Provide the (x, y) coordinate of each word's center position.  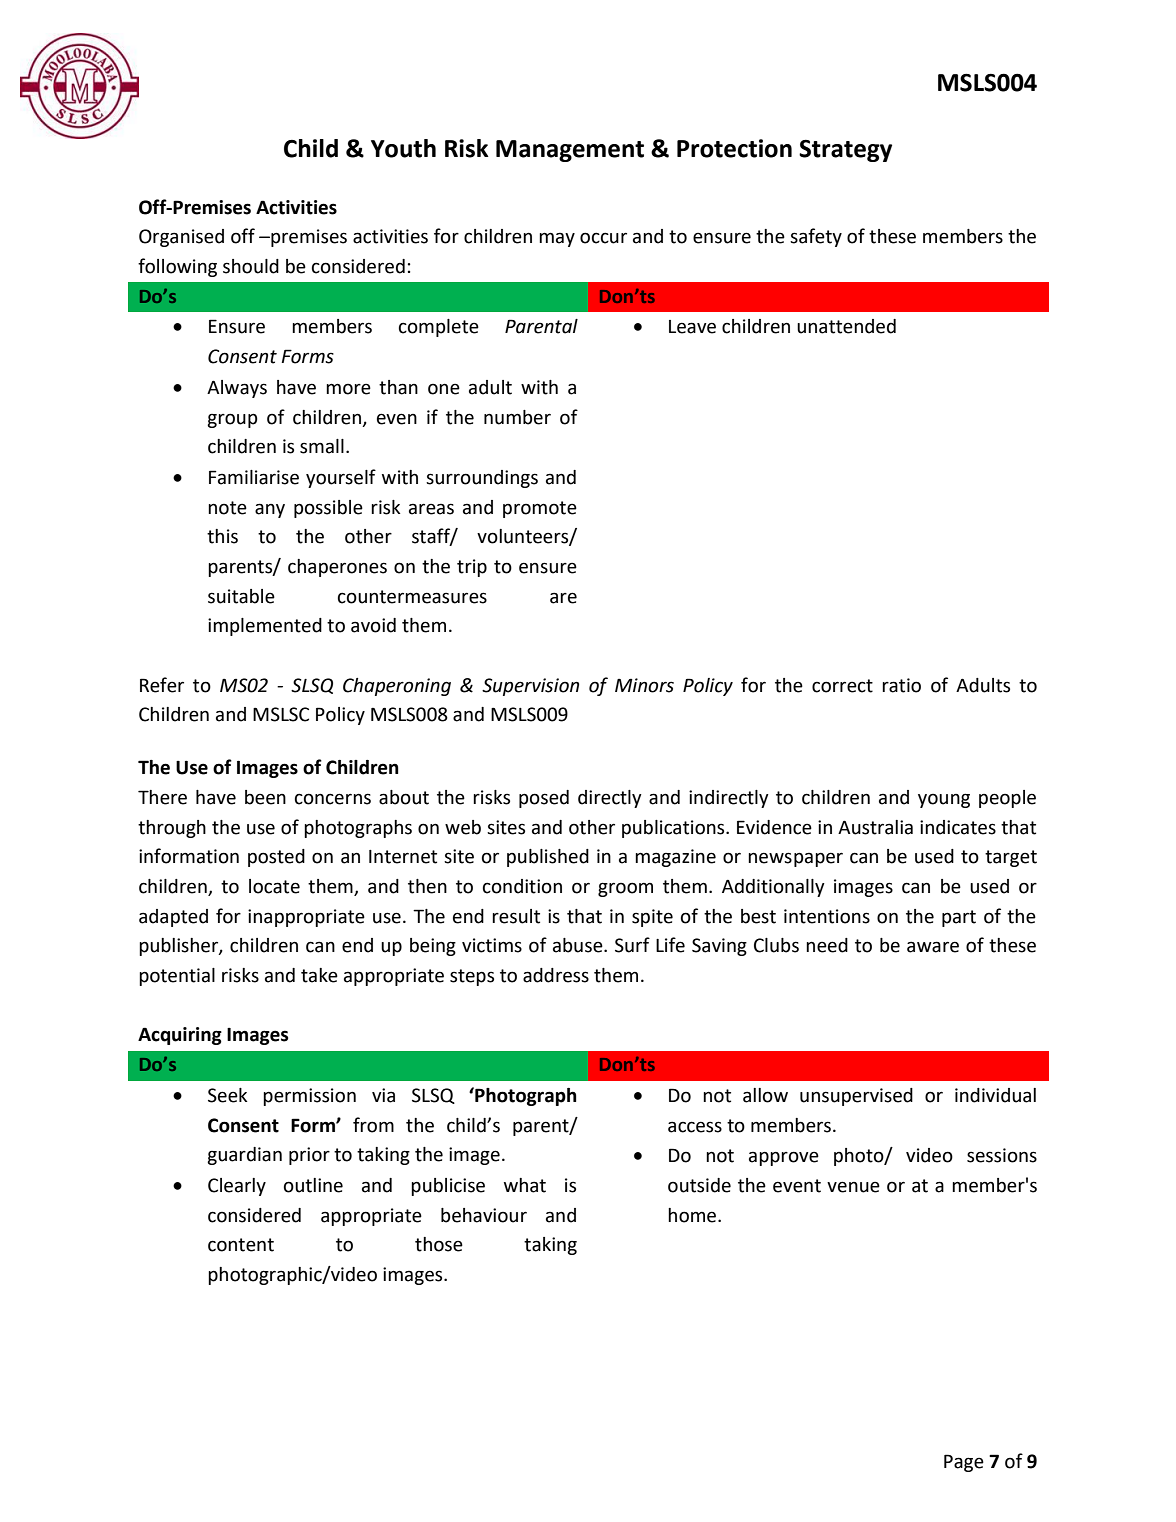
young (944, 800)
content (241, 1245)
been (265, 797)
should (251, 266)
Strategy (845, 150)
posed (544, 799)
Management (570, 151)
